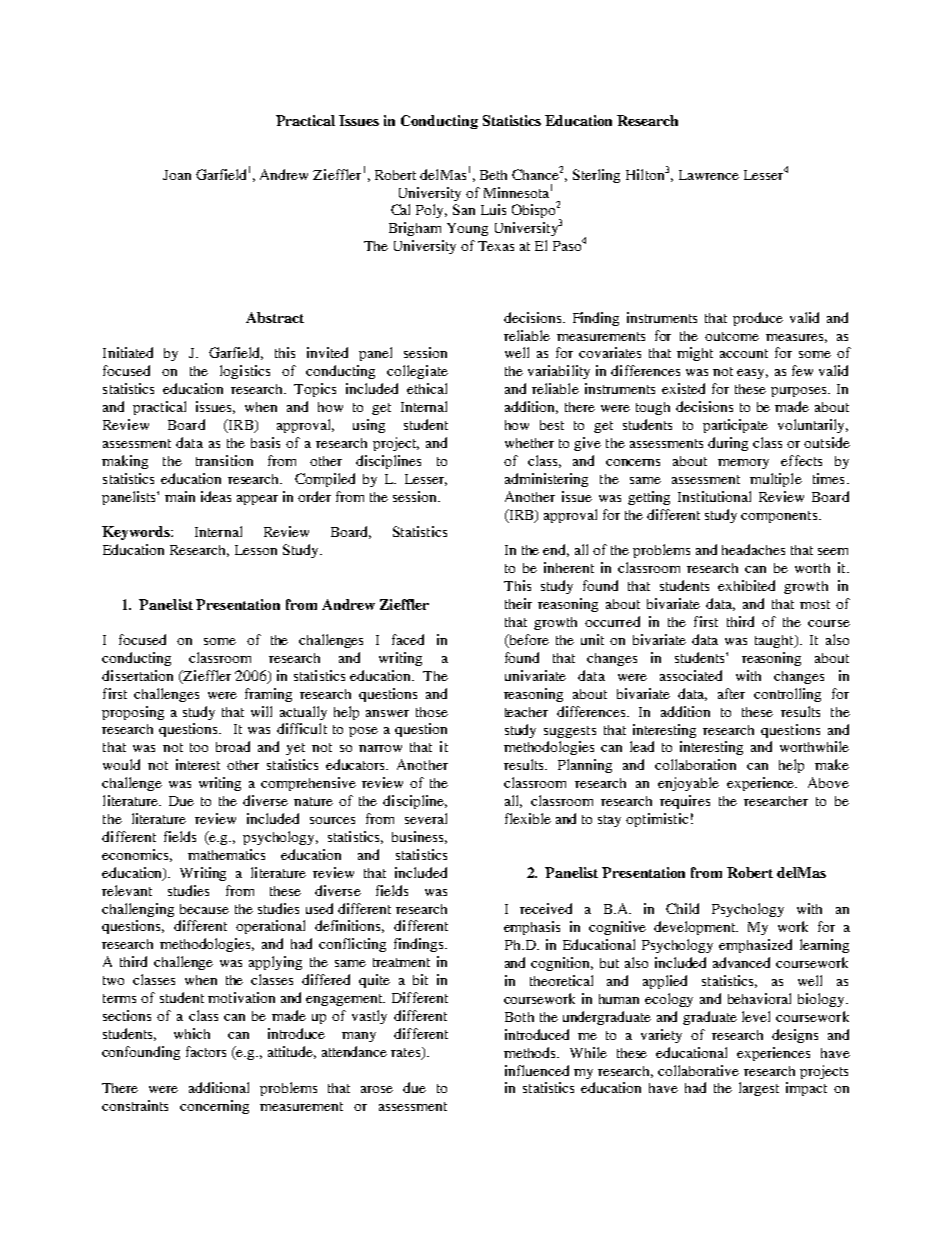 The image size is (952, 1233). I want to click on after, so click(731, 693).
